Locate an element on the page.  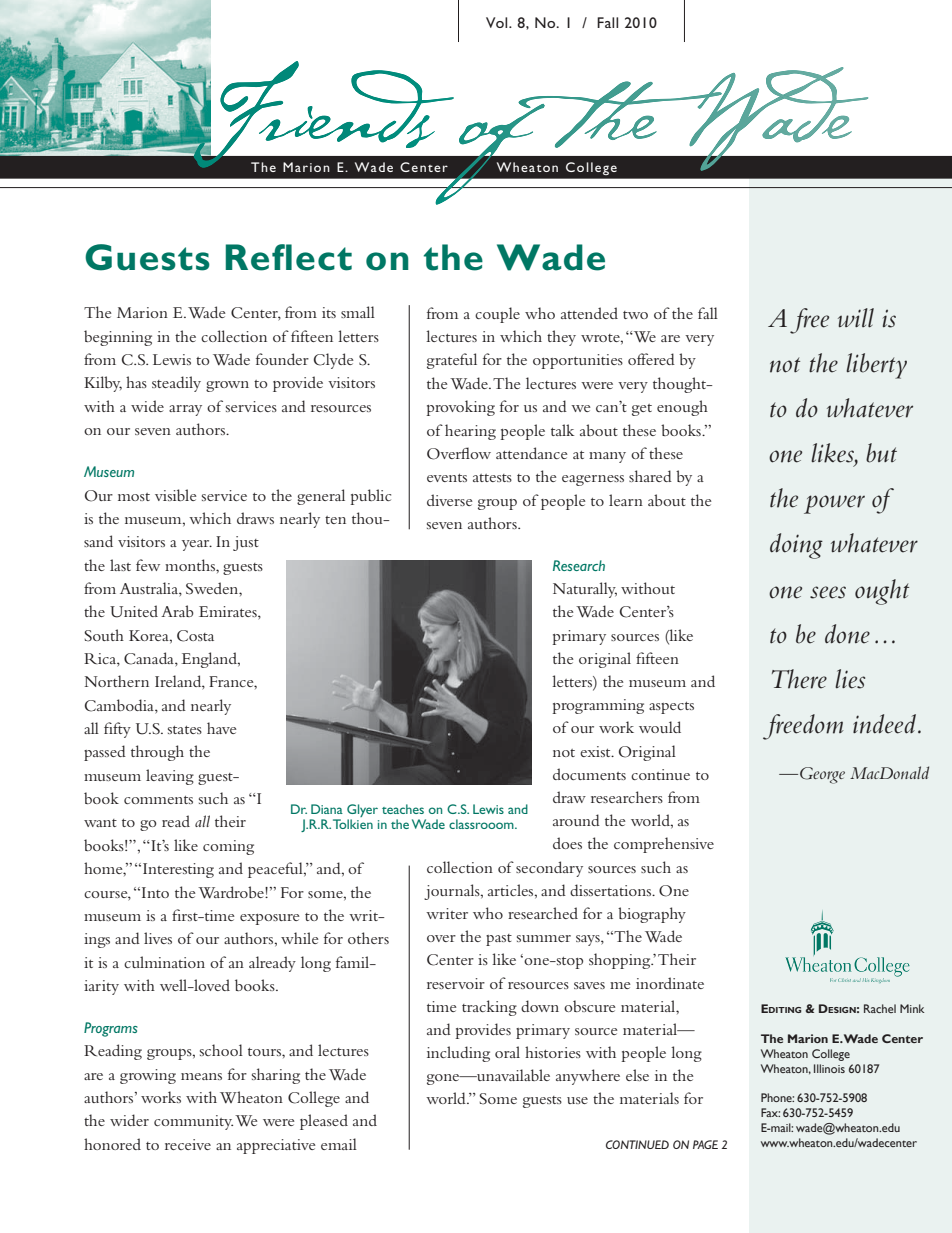
oral is located at coordinates (507, 1052).
